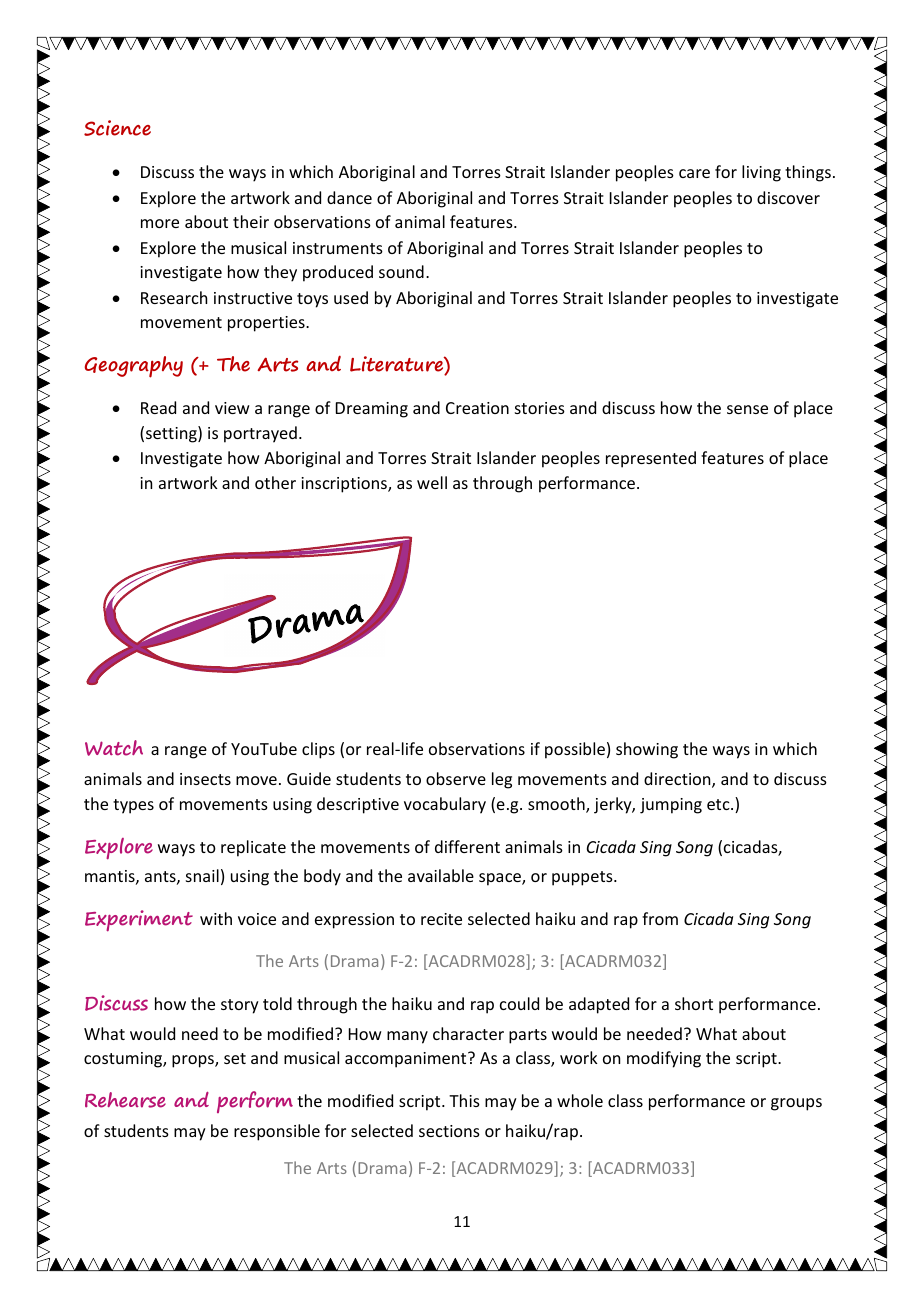 The width and height of the screenshot is (924, 1308). I want to click on dance, so click(349, 197).
